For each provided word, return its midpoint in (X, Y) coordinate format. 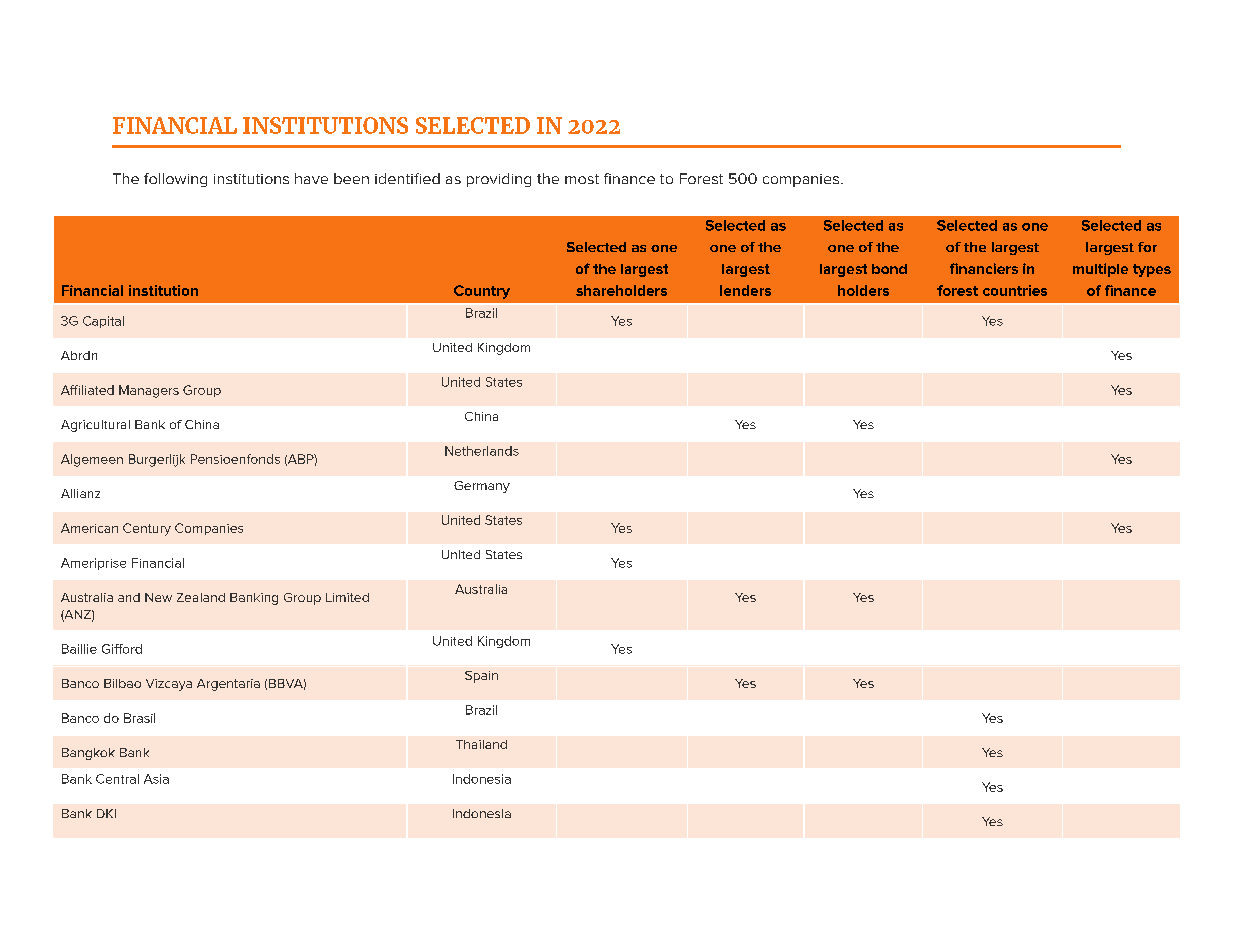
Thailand (481, 744)
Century (147, 529)
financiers (984, 268)
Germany (482, 487)
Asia (156, 779)
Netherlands (482, 451)
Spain (481, 677)
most (582, 179)
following (175, 180)
